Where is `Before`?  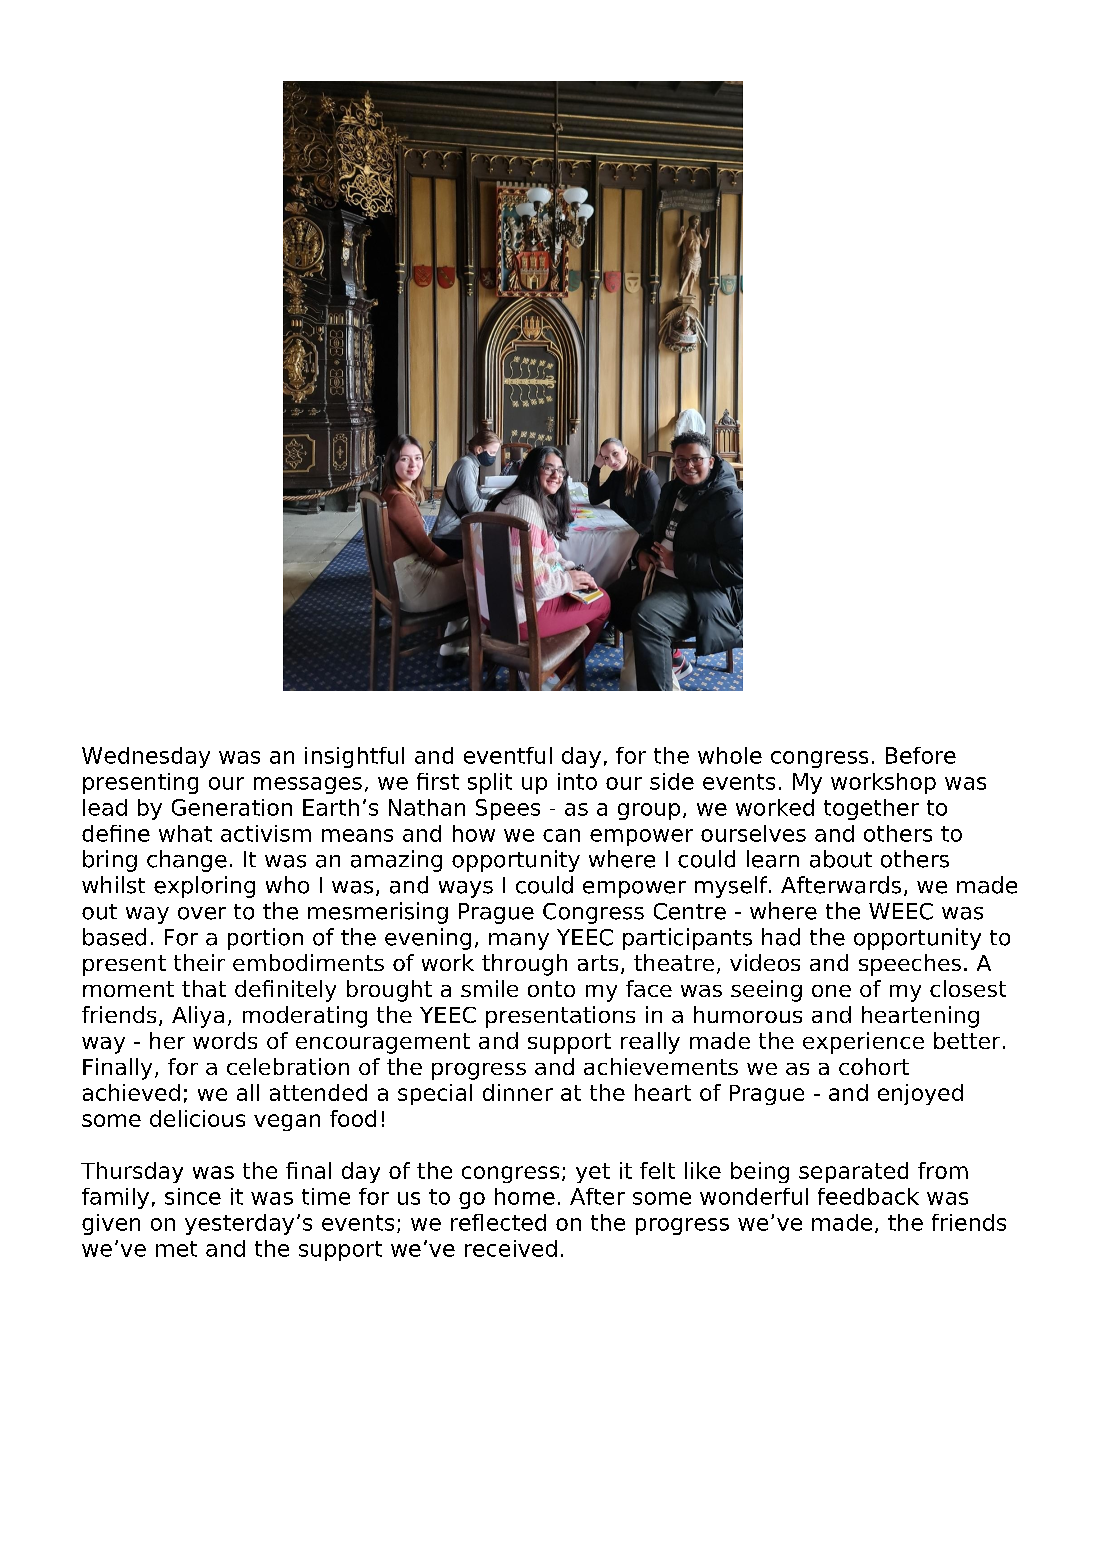
Before is located at coordinates (921, 755).
